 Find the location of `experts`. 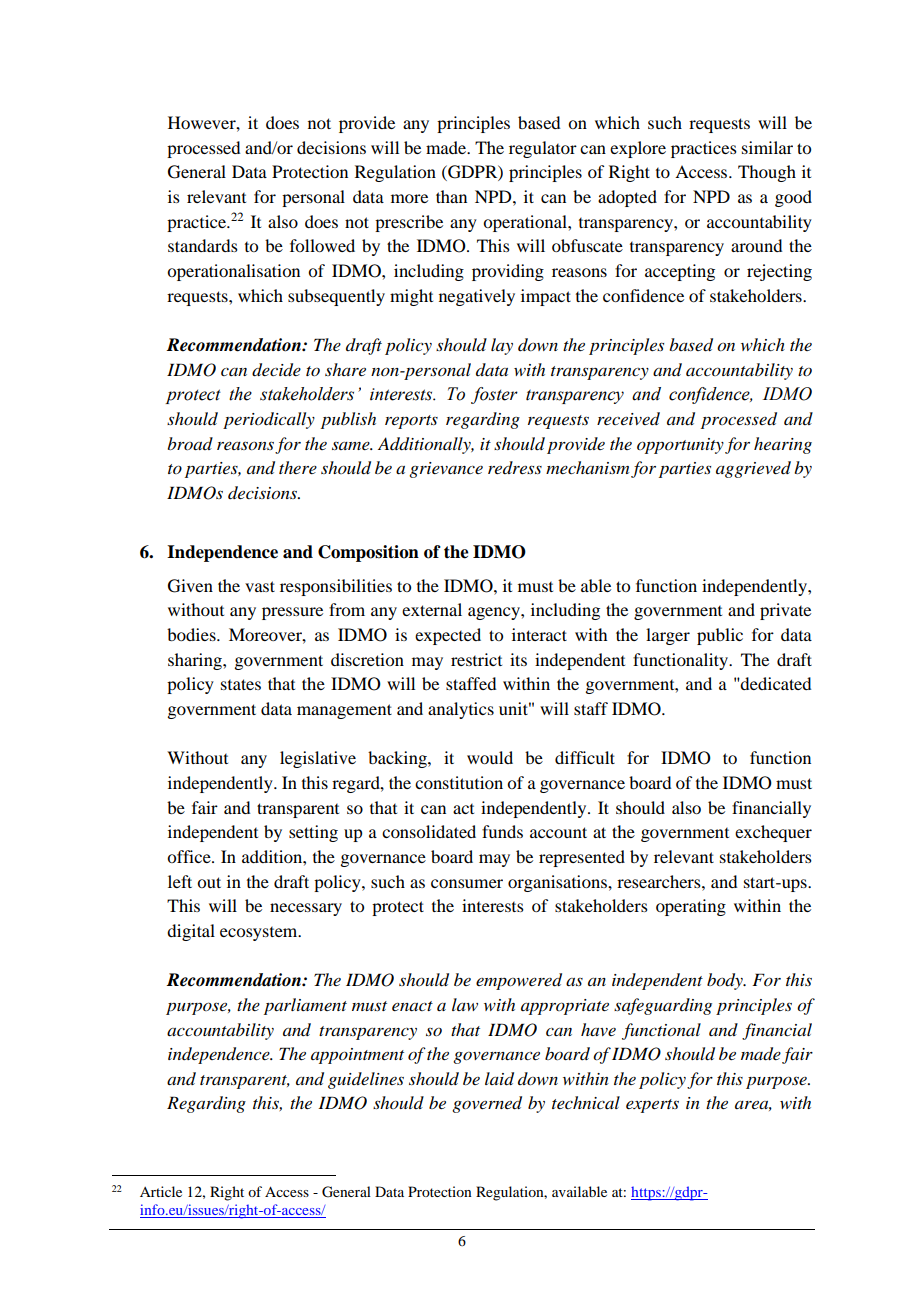

experts is located at coordinates (652, 1106).
